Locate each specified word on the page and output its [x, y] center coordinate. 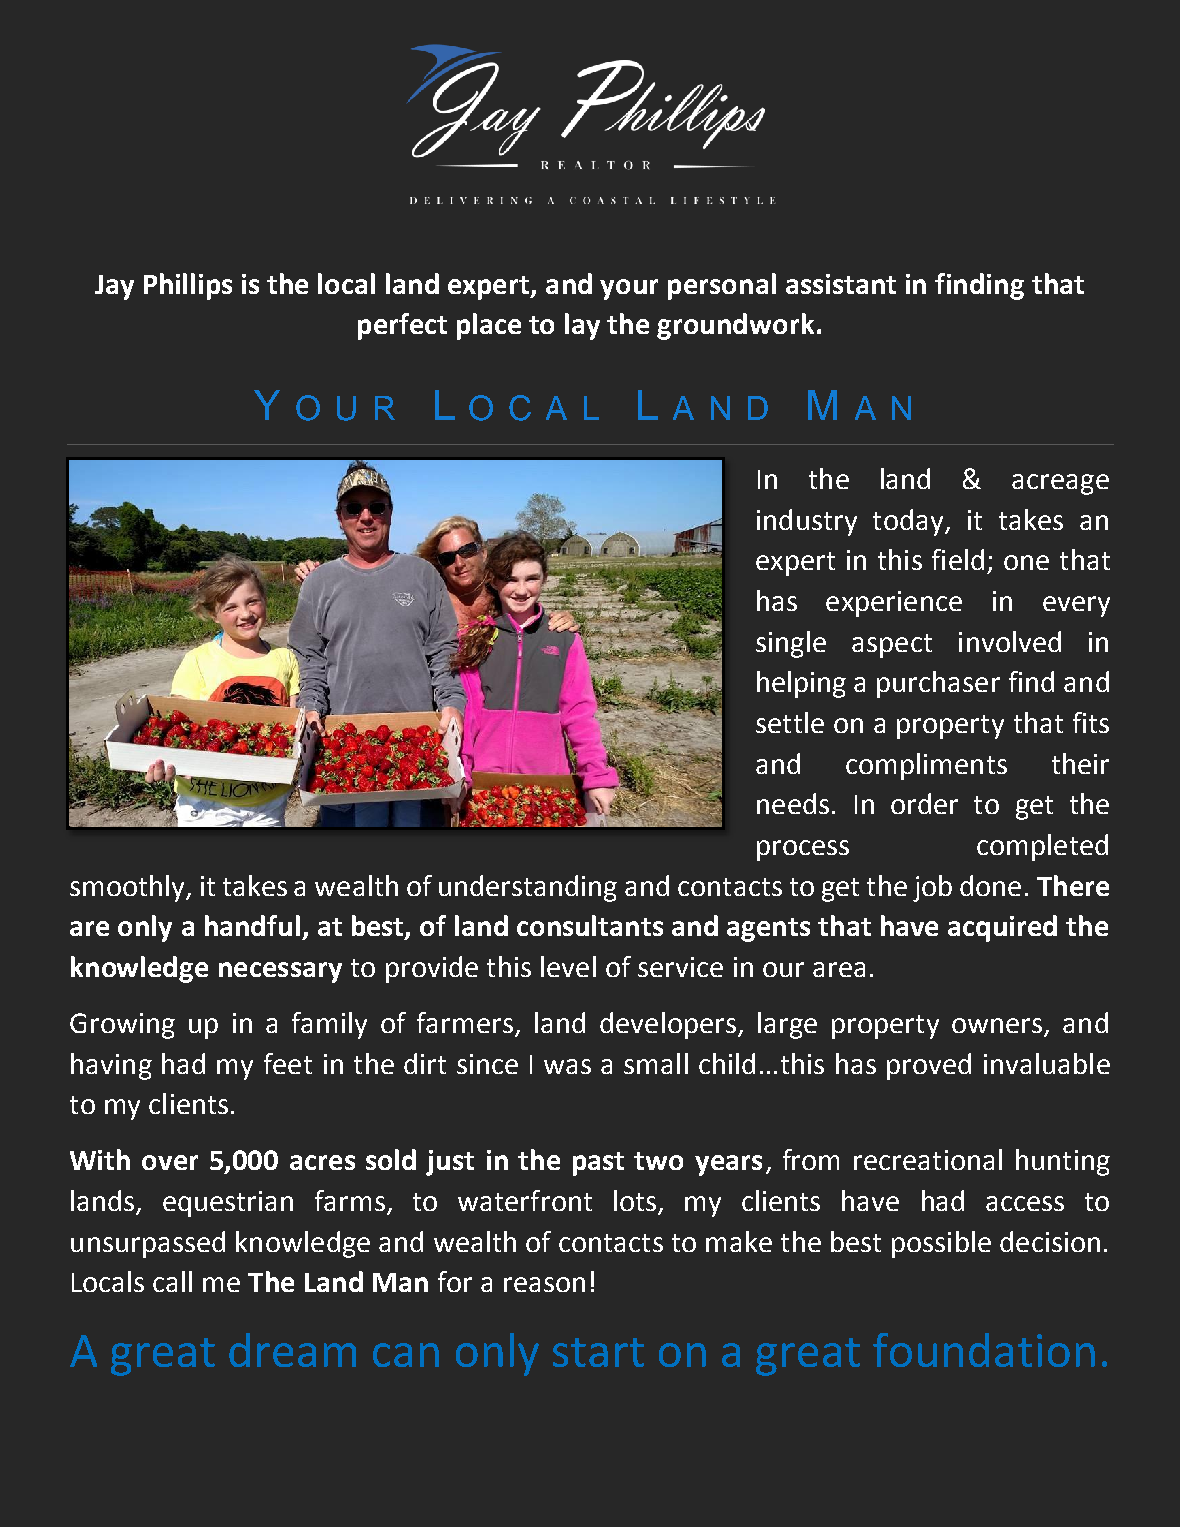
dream [292, 1350]
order [924, 803]
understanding [528, 888]
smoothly [129, 888]
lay [582, 326]
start [598, 1352]
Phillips [188, 286]
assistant [841, 284]
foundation [984, 1350]
